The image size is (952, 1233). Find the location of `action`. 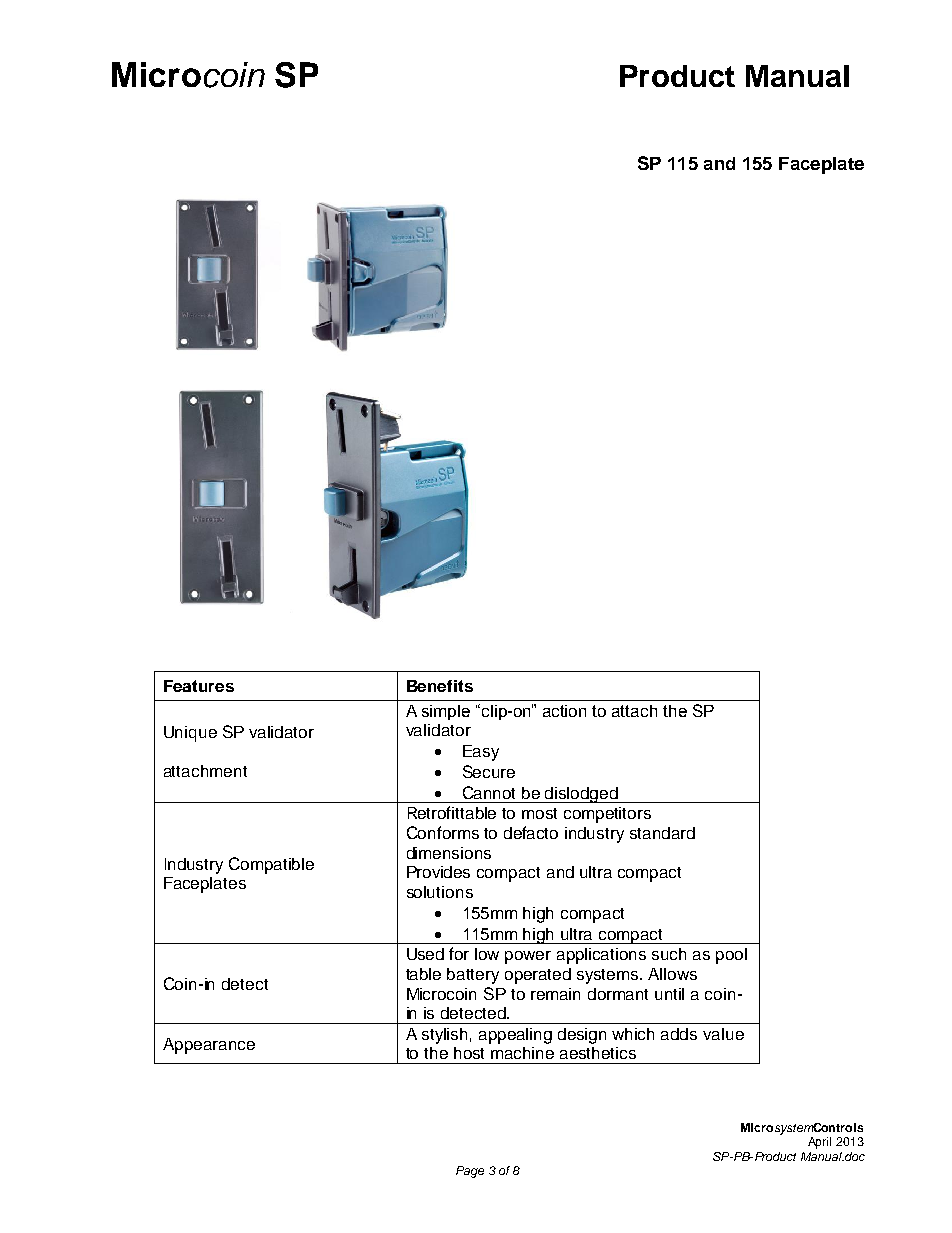

action is located at coordinates (564, 711).
